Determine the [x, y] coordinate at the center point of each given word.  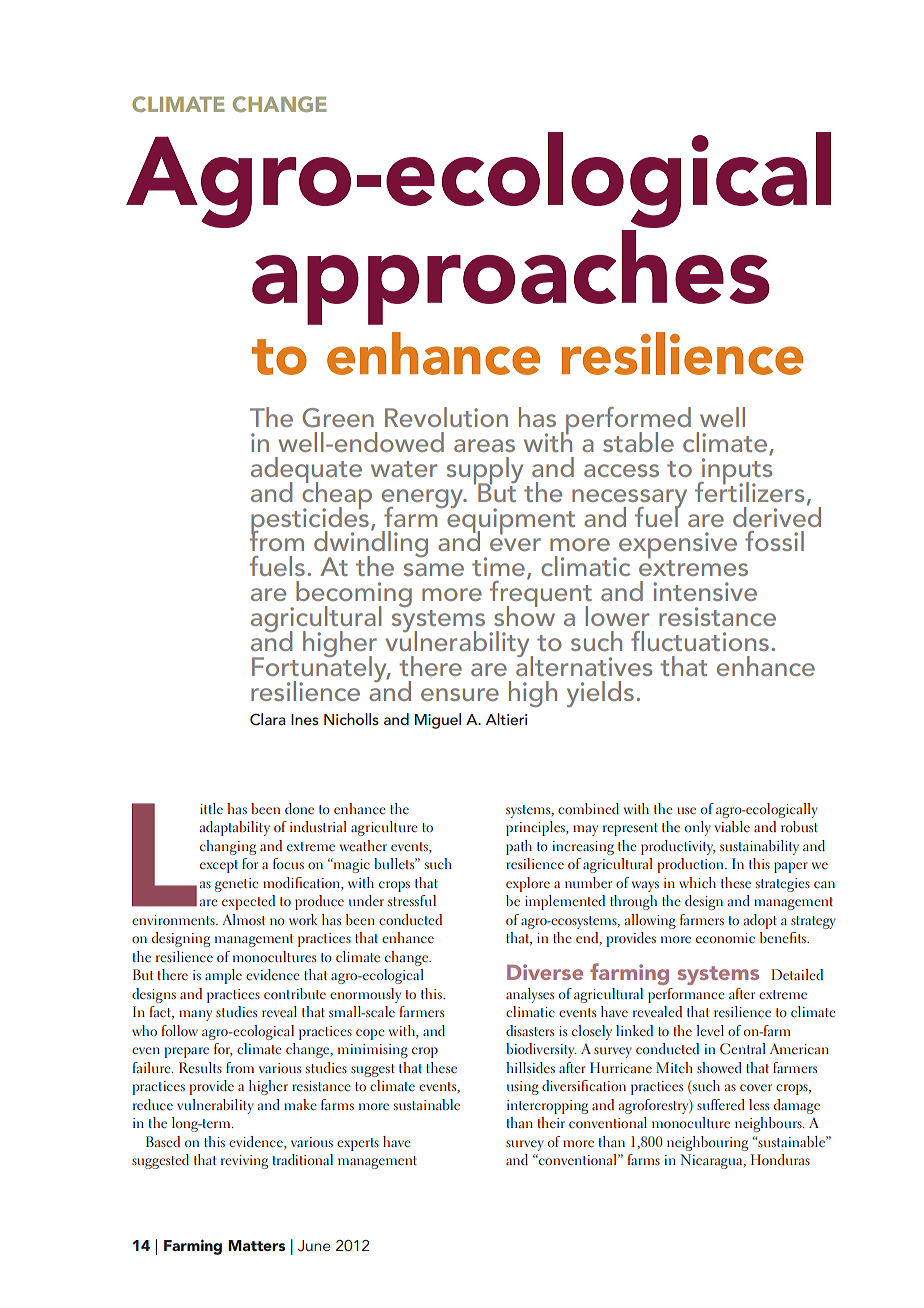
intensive [705, 591]
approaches [511, 277]
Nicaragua [713, 1161]
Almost [243, 919]
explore [528, 884]
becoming [354, 595]
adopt [760, 921]
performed [628, 422]
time [498, 566]
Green [338, 418]
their [551, 1122]
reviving [244, 1162]
